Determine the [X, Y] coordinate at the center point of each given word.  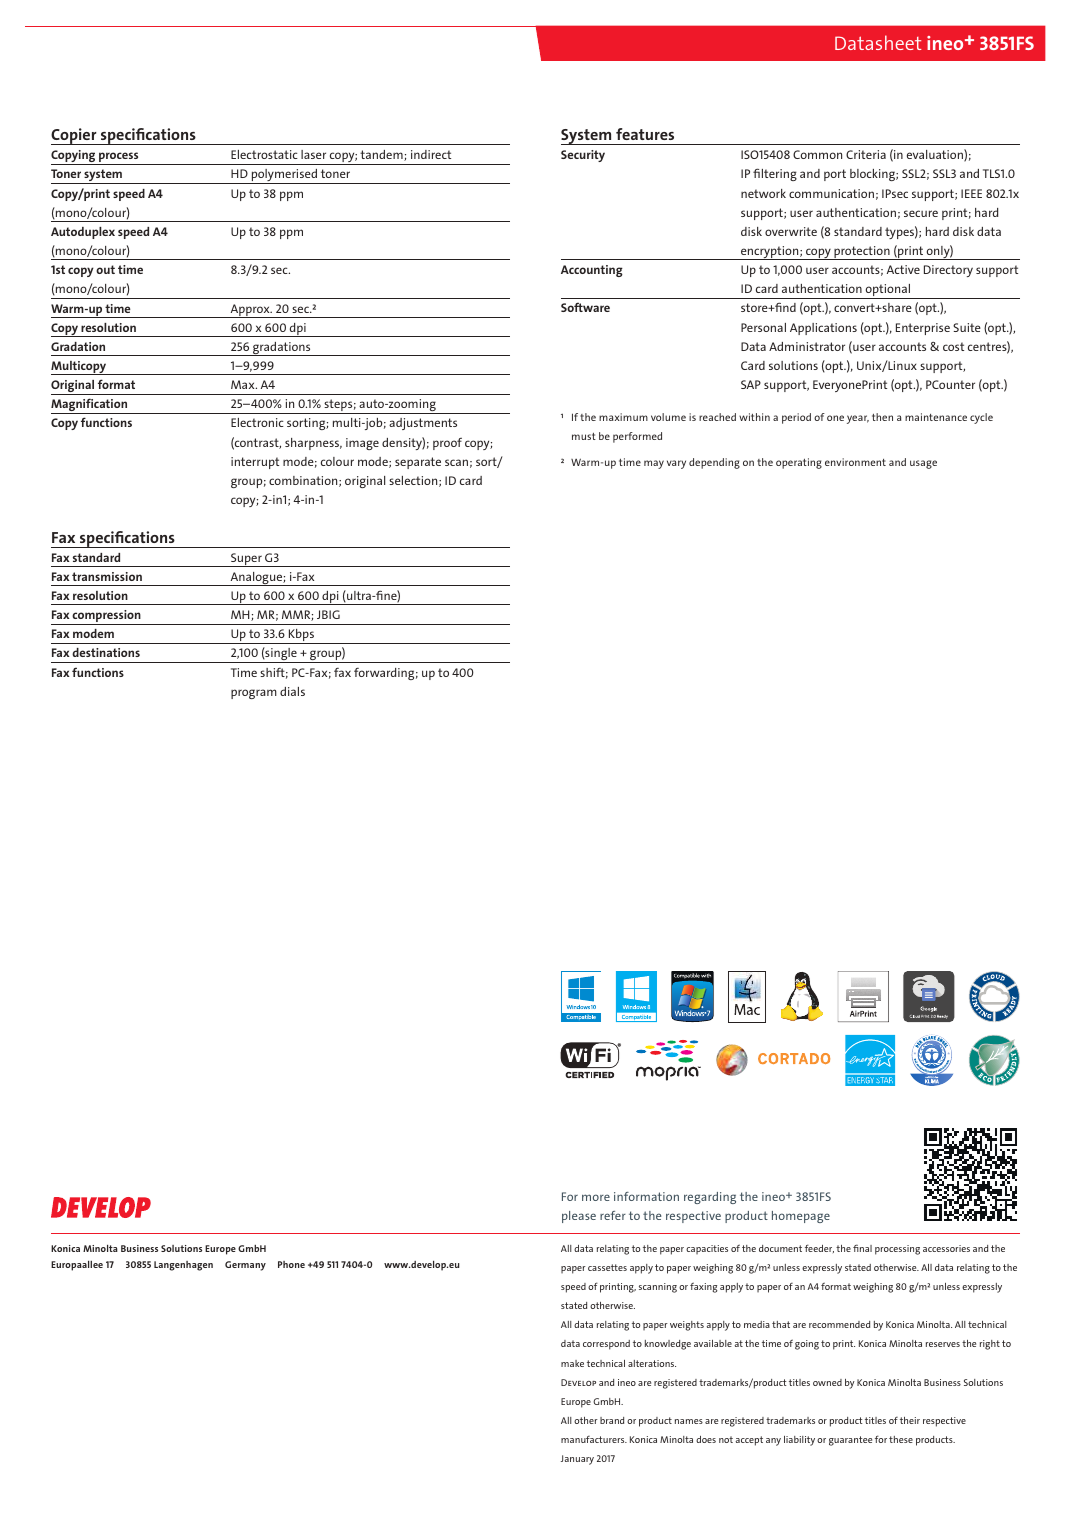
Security [583, 156]
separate [418, 463]
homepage [801, 1217]
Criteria [866, 154]
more [596, 1197]
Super [246, 560]
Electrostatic [264, 154]
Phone [291, 1264]
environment [855, 462]
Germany [245, 1266]
